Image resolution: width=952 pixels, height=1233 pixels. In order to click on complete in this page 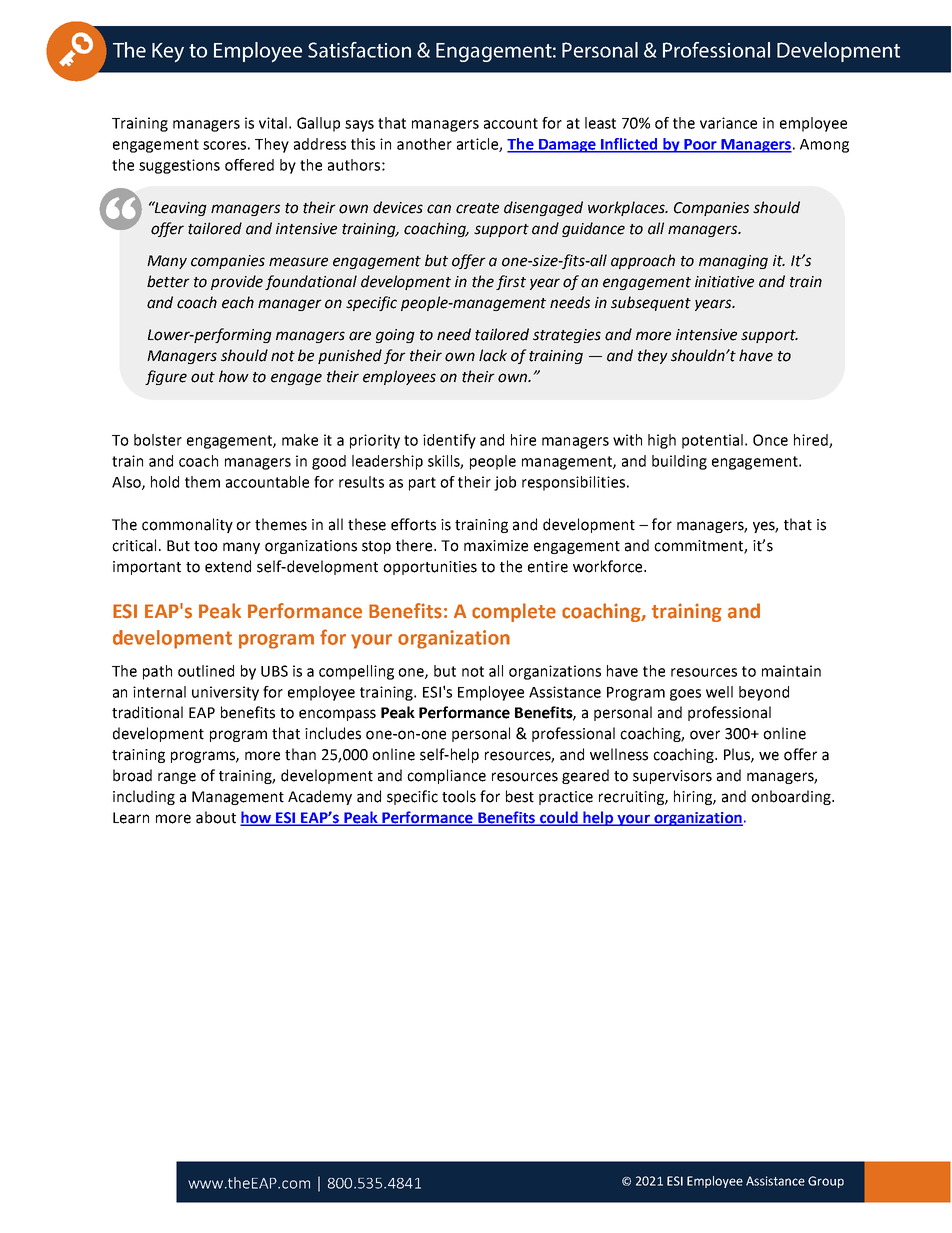, I will do `click(514, 612)`.
